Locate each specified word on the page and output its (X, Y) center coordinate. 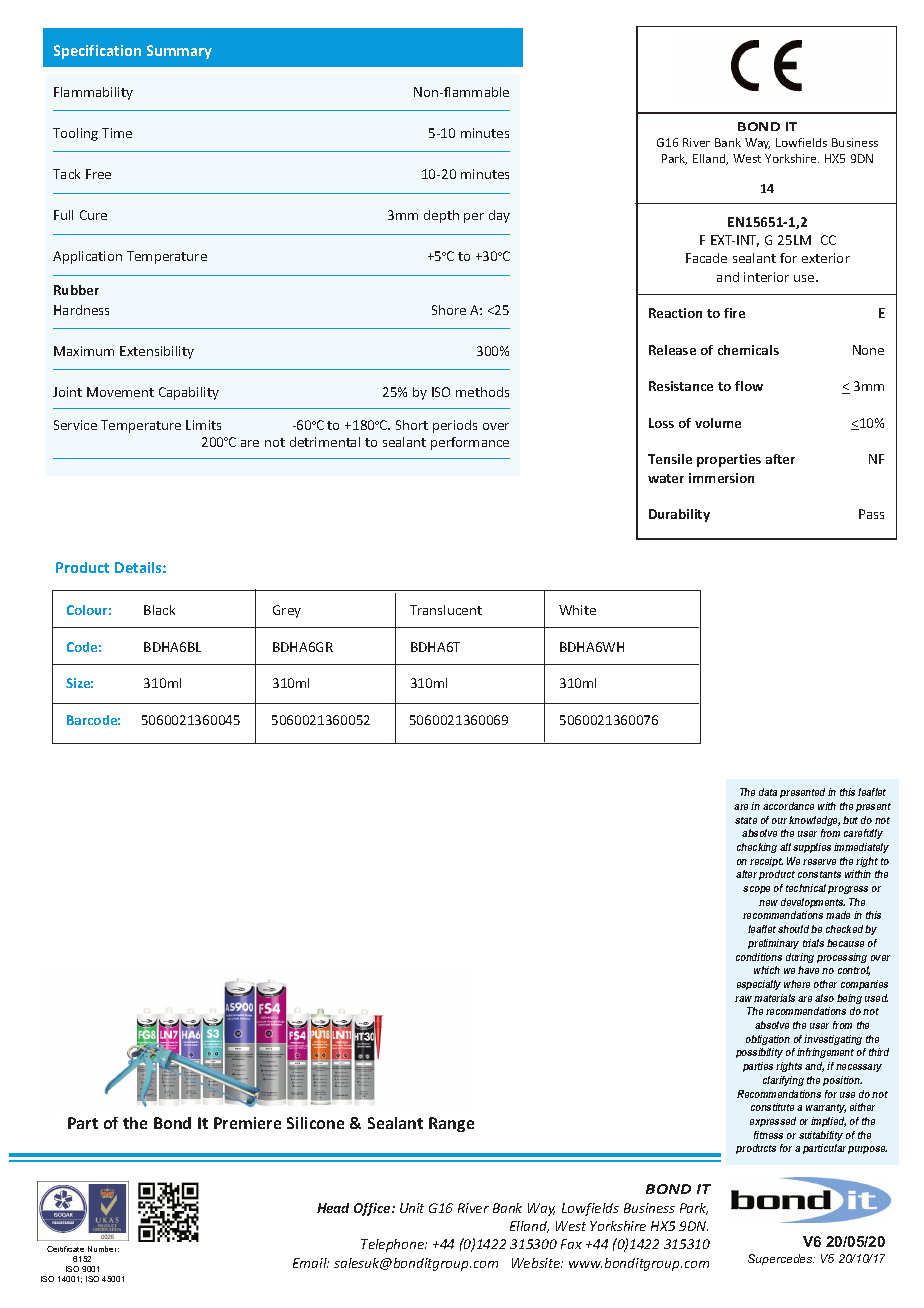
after (780, 459)
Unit (412, 1208)
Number (103, 1249)
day (499, 216)
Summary (179, 52)
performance (470, 443)
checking (757, 848)
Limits (203, 425)
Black (159, 610)
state (746, 820)
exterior (826, 258)
